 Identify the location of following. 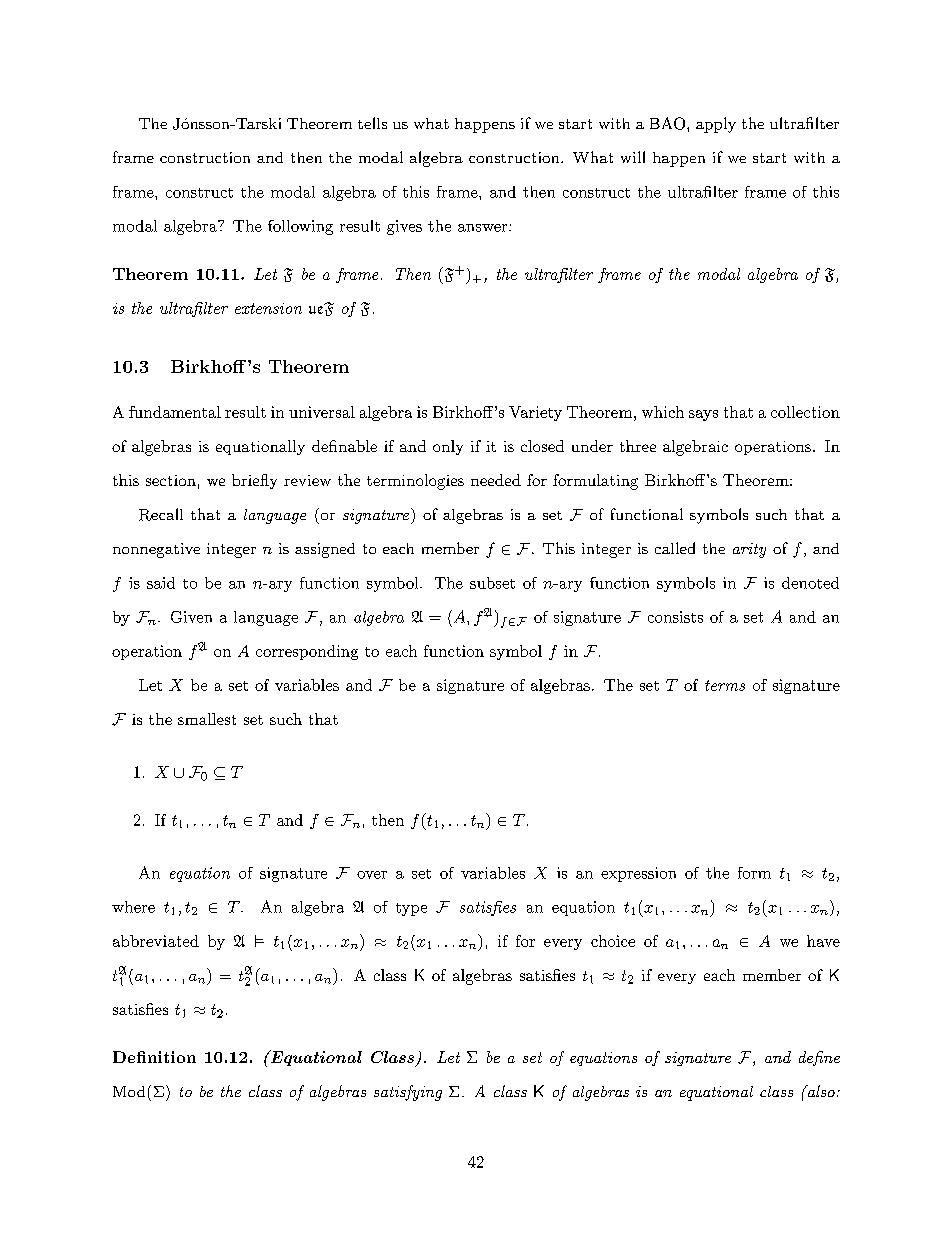
(300, 227).
